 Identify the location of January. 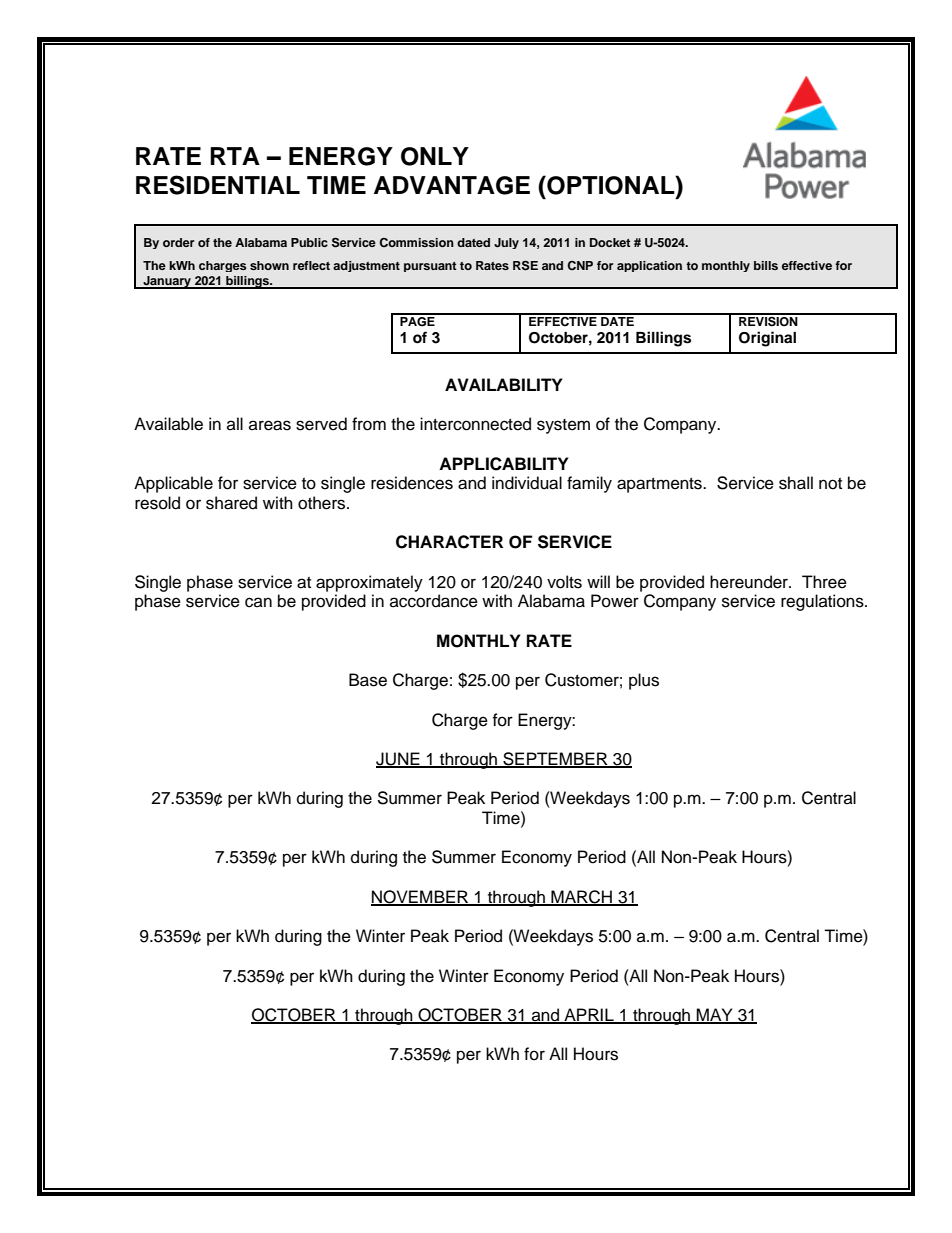
(167, 282).
